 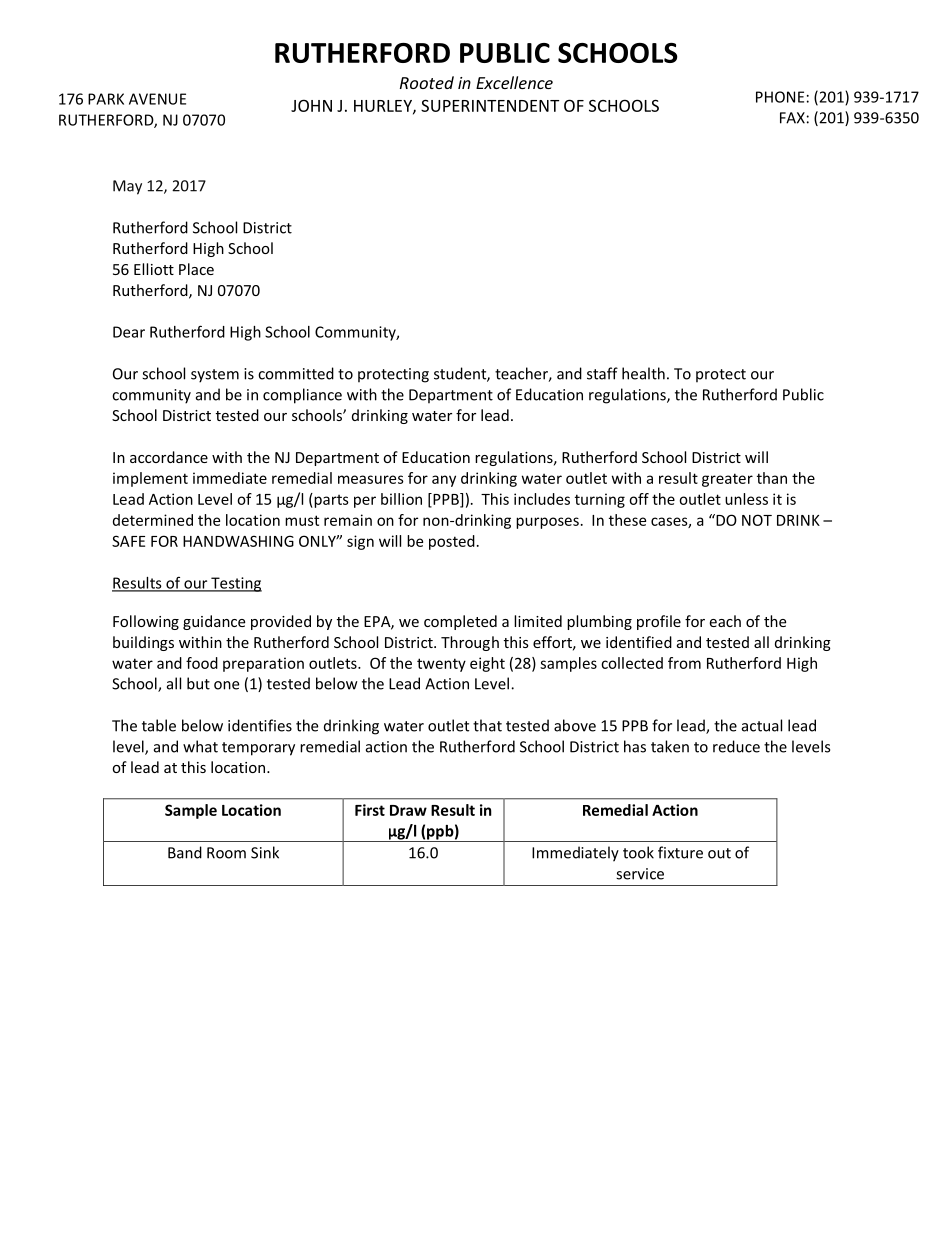 I want to click on Band, so click(x=185, y=852).
